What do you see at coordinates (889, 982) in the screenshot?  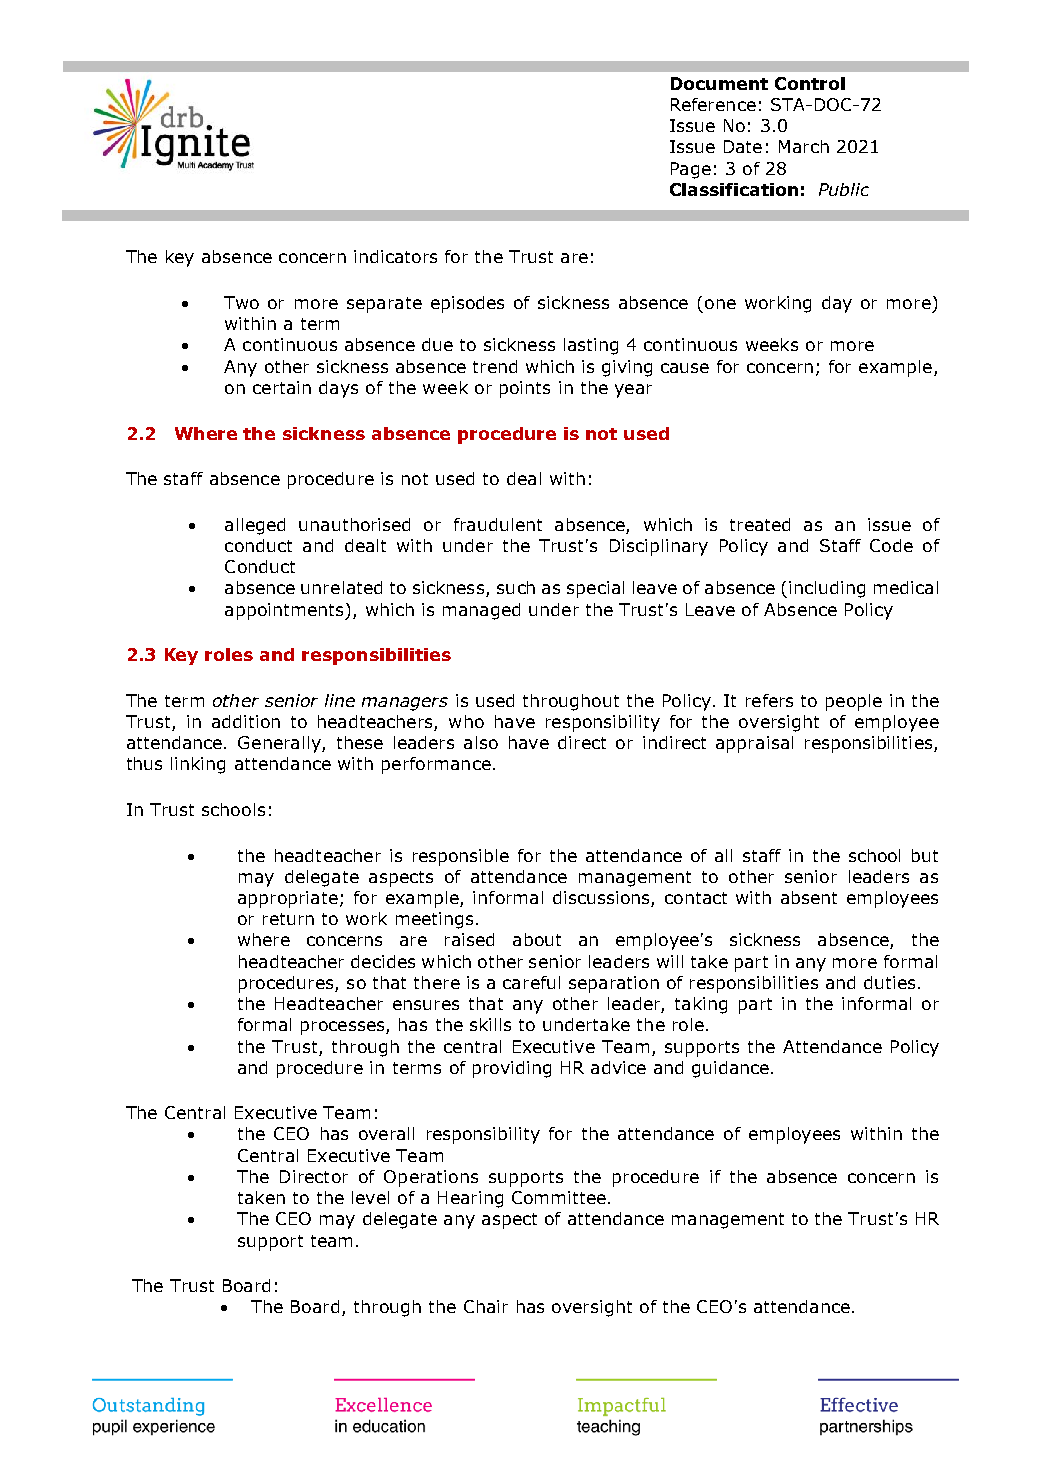 I see `duties` at bounding box center [889, 982].
